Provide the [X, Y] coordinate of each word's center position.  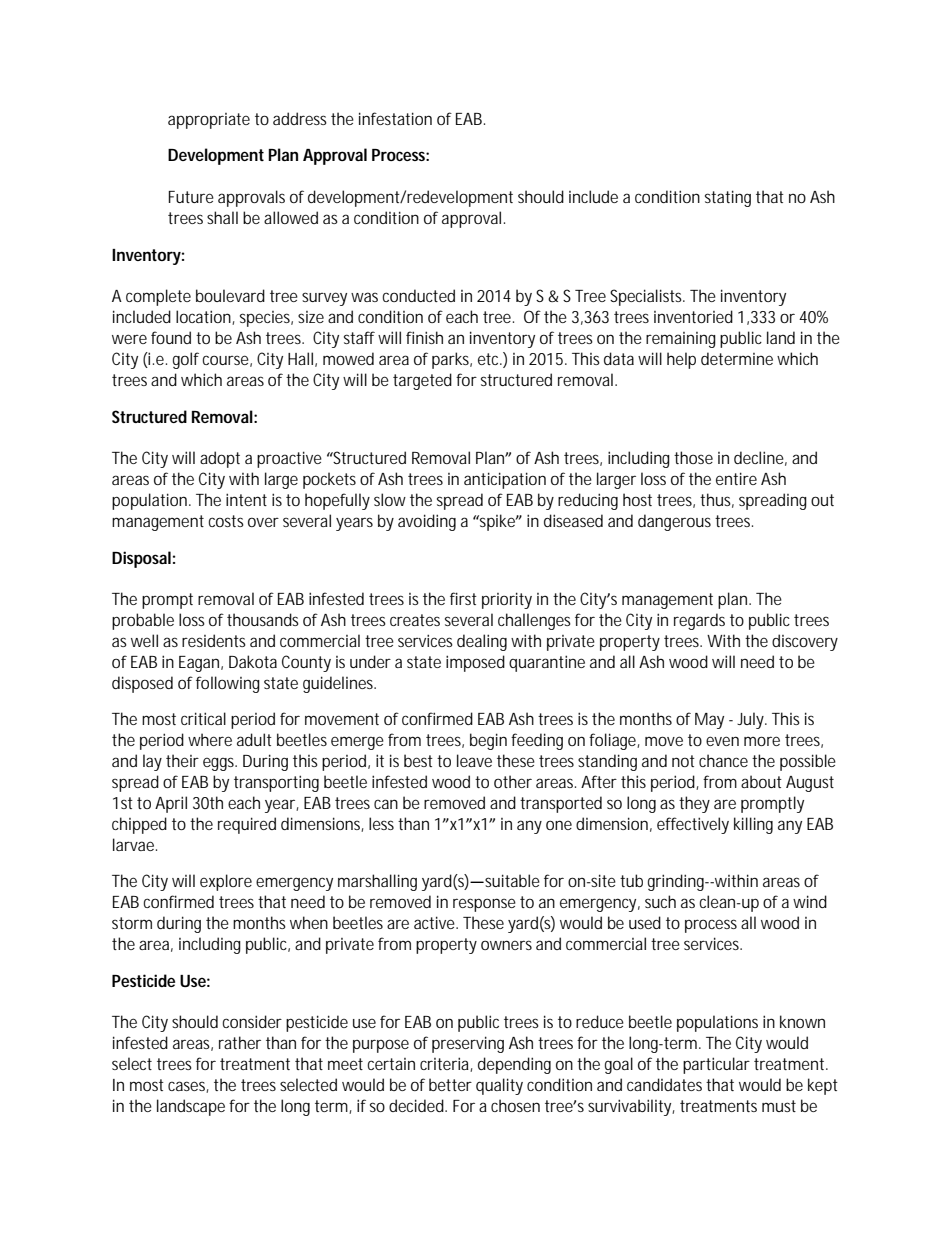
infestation [395, 118]
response [484, 905]
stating [728, 198]
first [463, 598]
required [247, 825]
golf [186, 360]
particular [716, 1065]
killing [753, 825]
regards [699, 621]
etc [490, 359]
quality [499, 1086]
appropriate [209, 121]
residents [214, 640]
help [681, 360]
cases [188, 1087]
